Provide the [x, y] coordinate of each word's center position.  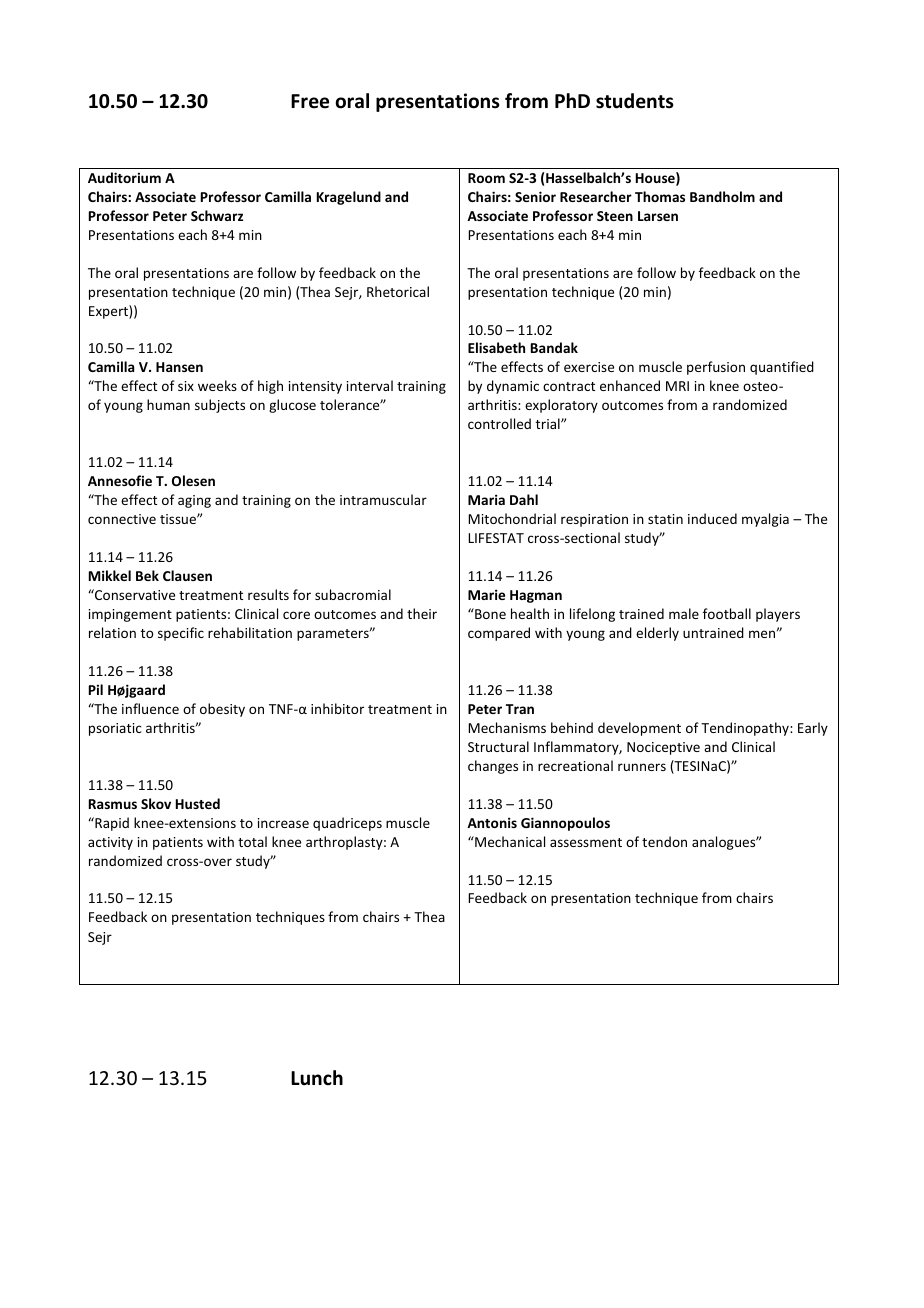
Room [486, 178]
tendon [664, 841]
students [635, 101]
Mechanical [509, 841]
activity [110, 843]
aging [194, 501]
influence [150, 708]
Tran [520, 709]
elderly [657, 634]
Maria [486, 499]
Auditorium [124, 177]
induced [712, 518]
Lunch [317, 1078]
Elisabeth [496, 347]
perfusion [716, 368]
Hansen [179, 367]
